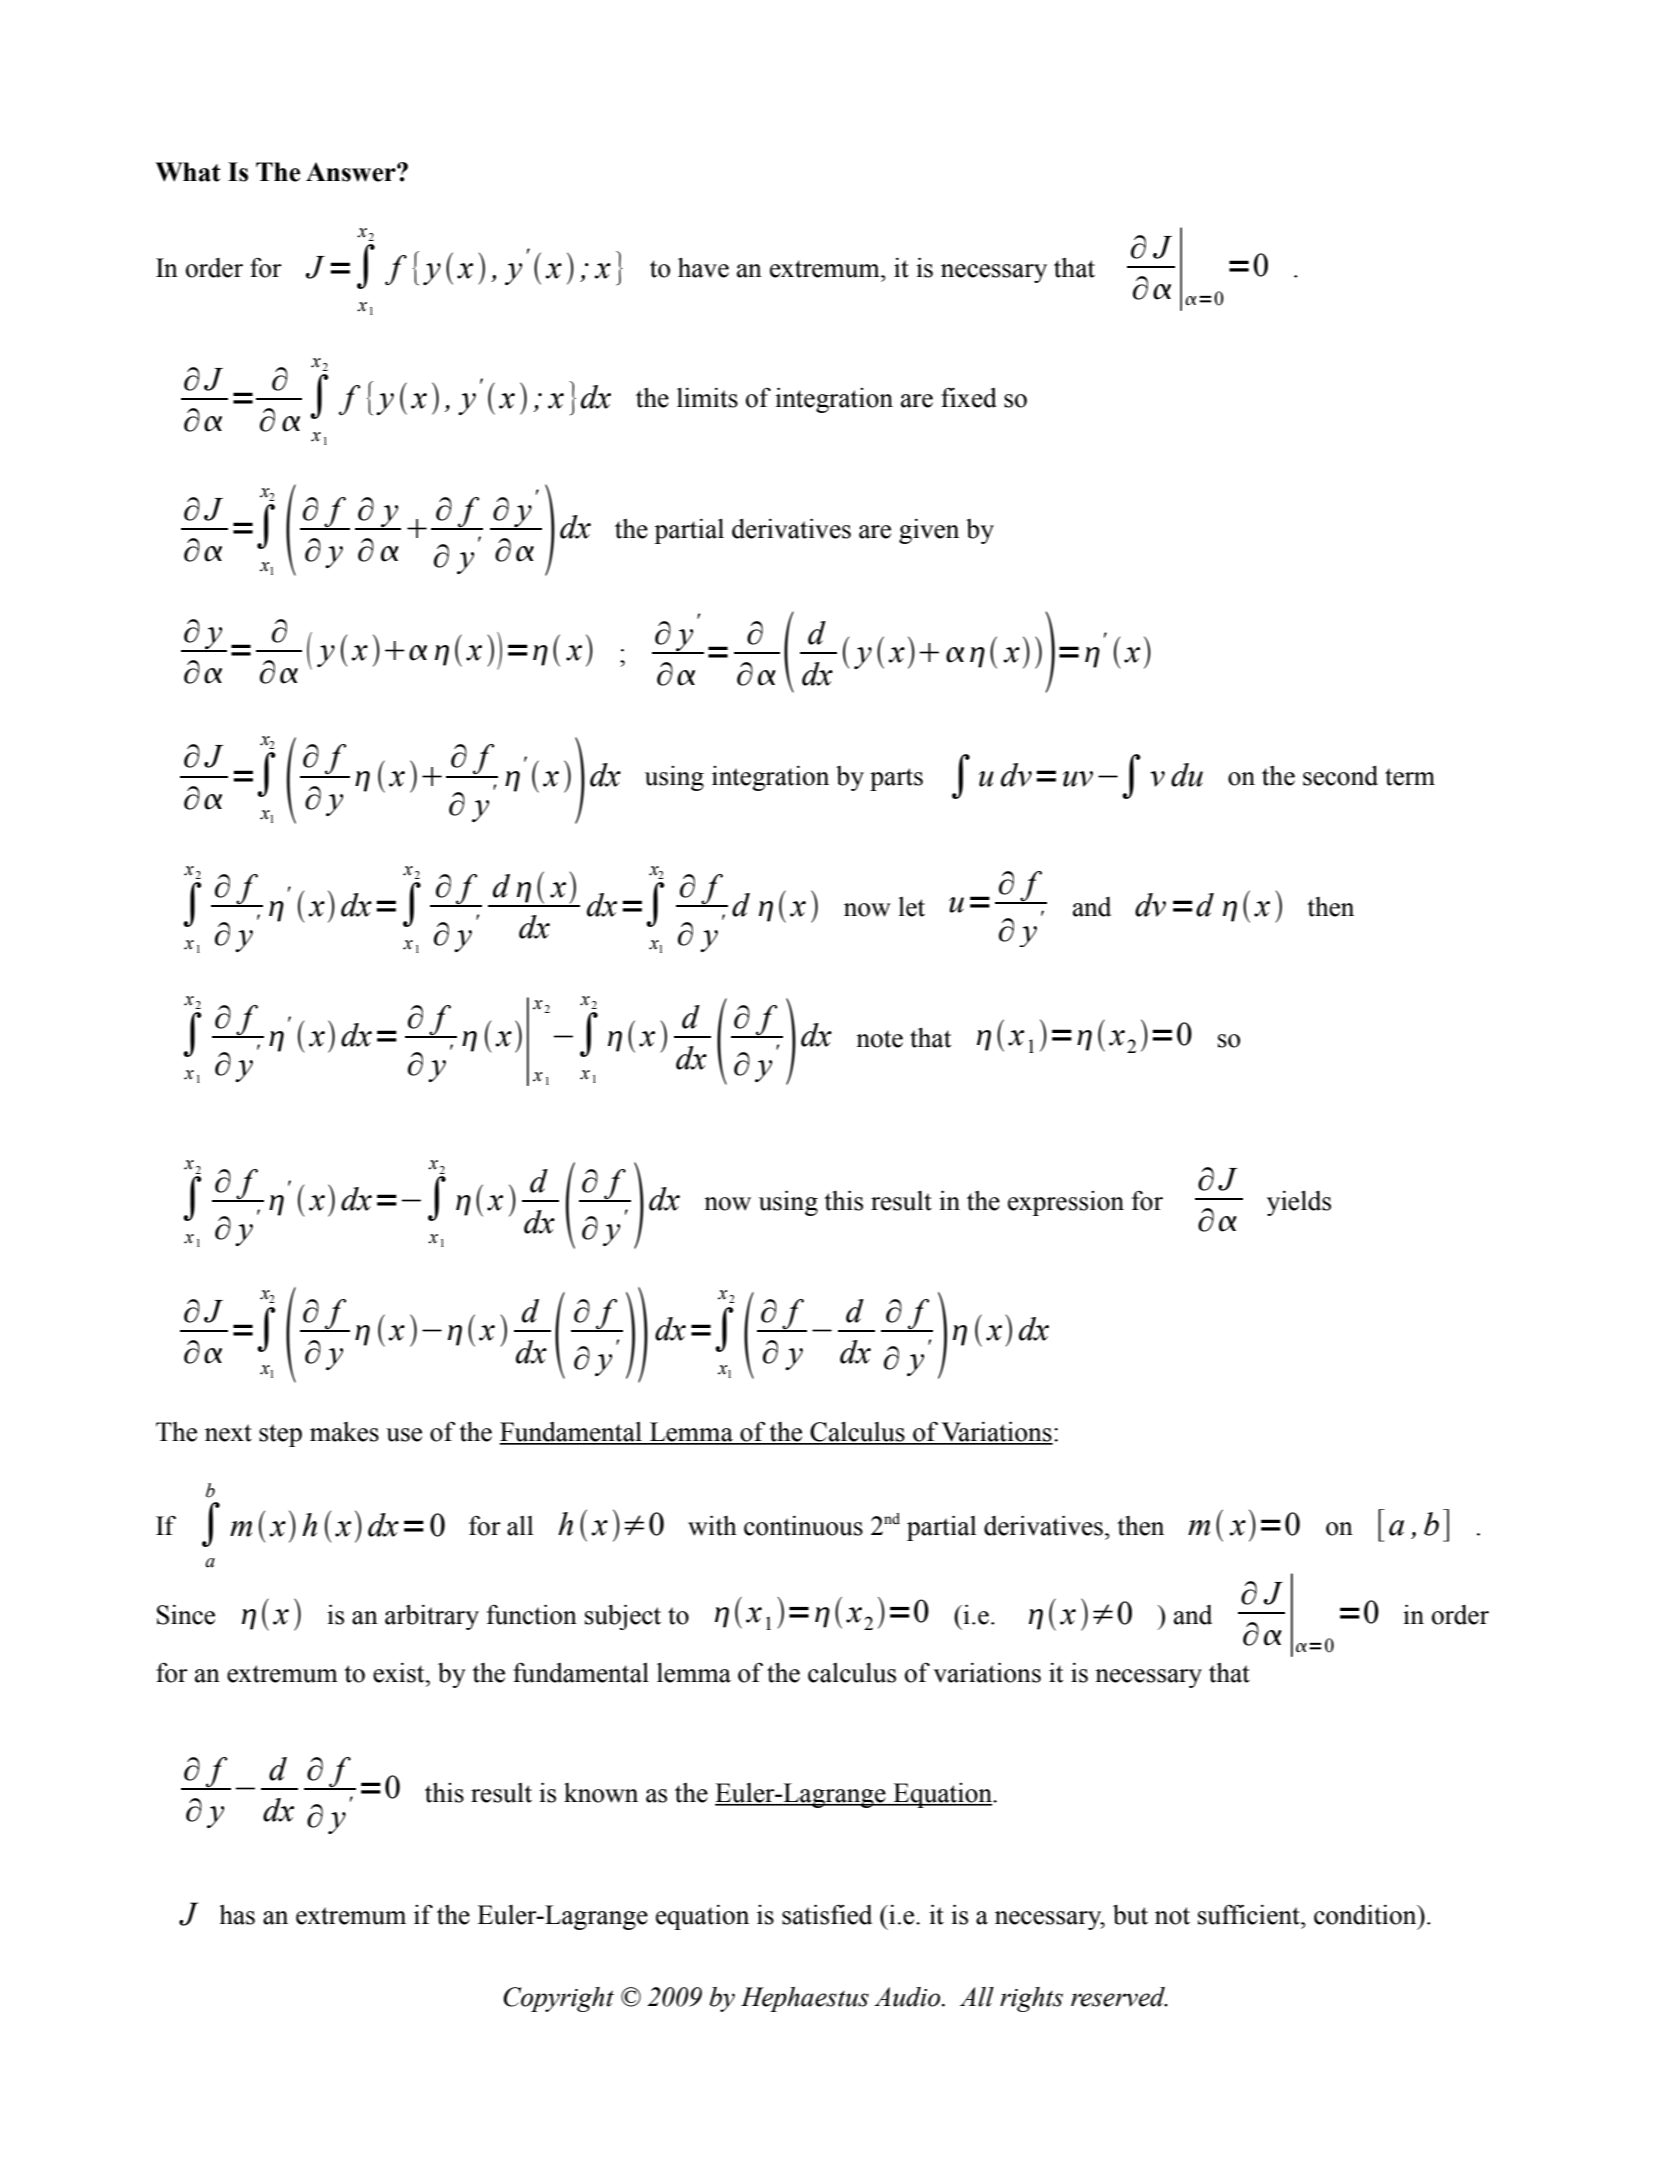 The width and height of the screenshot is (1675, 2167). Describe the element at coordinates (969, 398) in the screenshot. I see `fixed` at that location.
